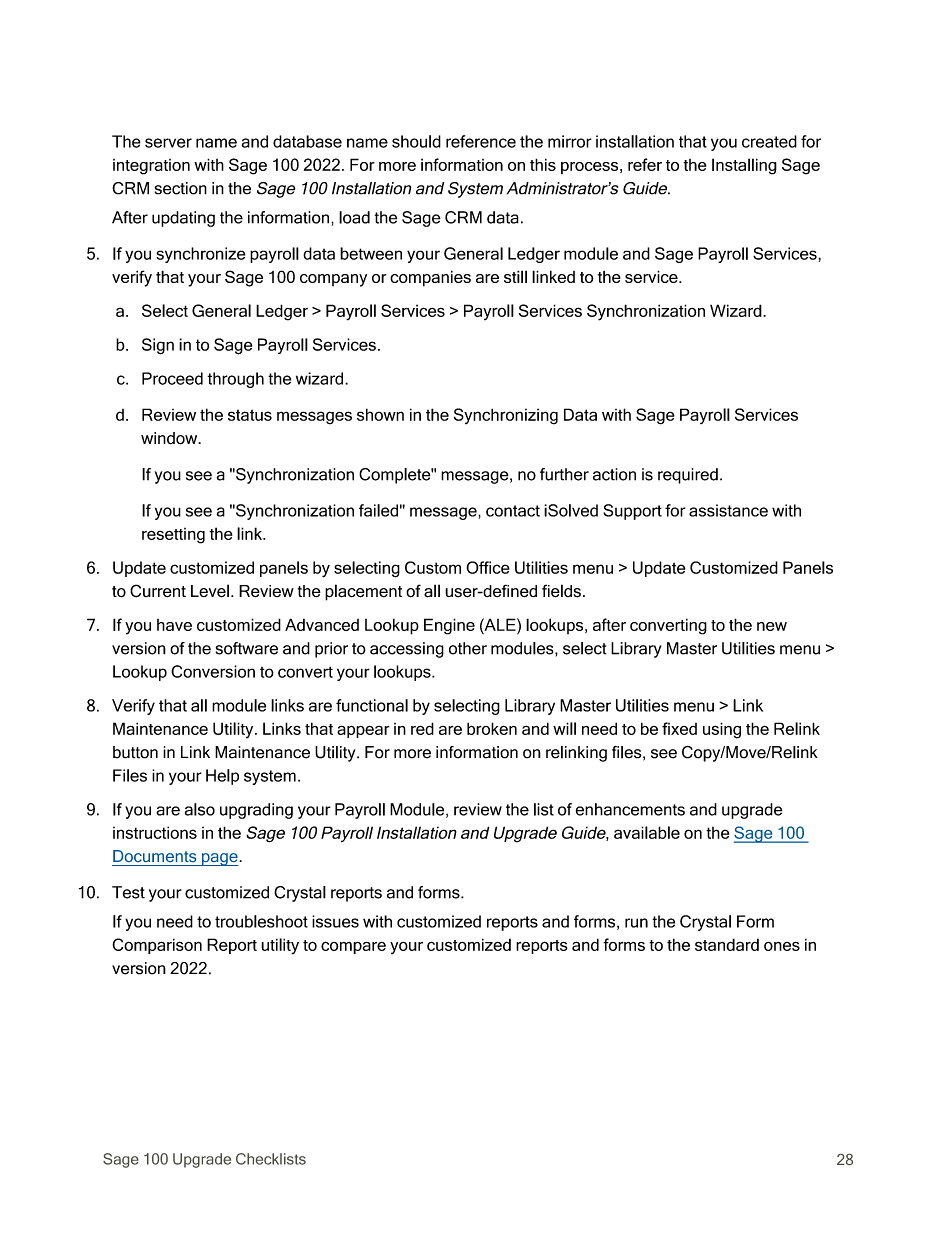 The height and width of the image is (1233, 952). I want to click on Installing, so click(744, 166).
